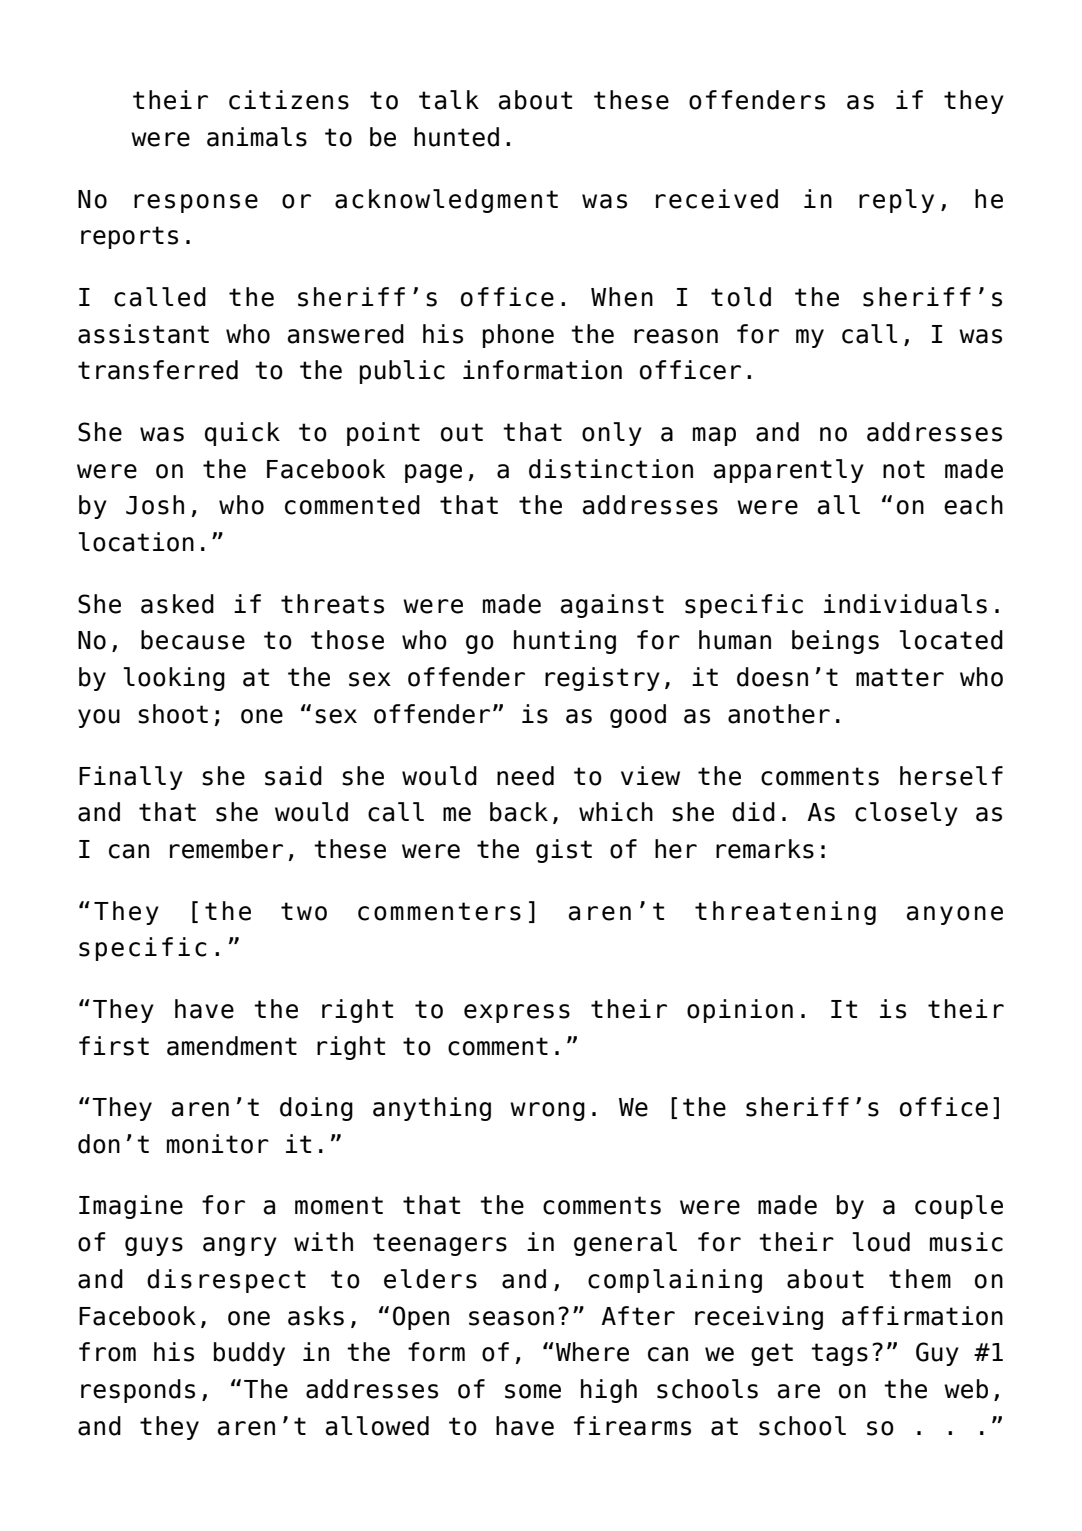  Describe the element at coordinates (547, 1111) in the page. I see `wrong` at that location.
